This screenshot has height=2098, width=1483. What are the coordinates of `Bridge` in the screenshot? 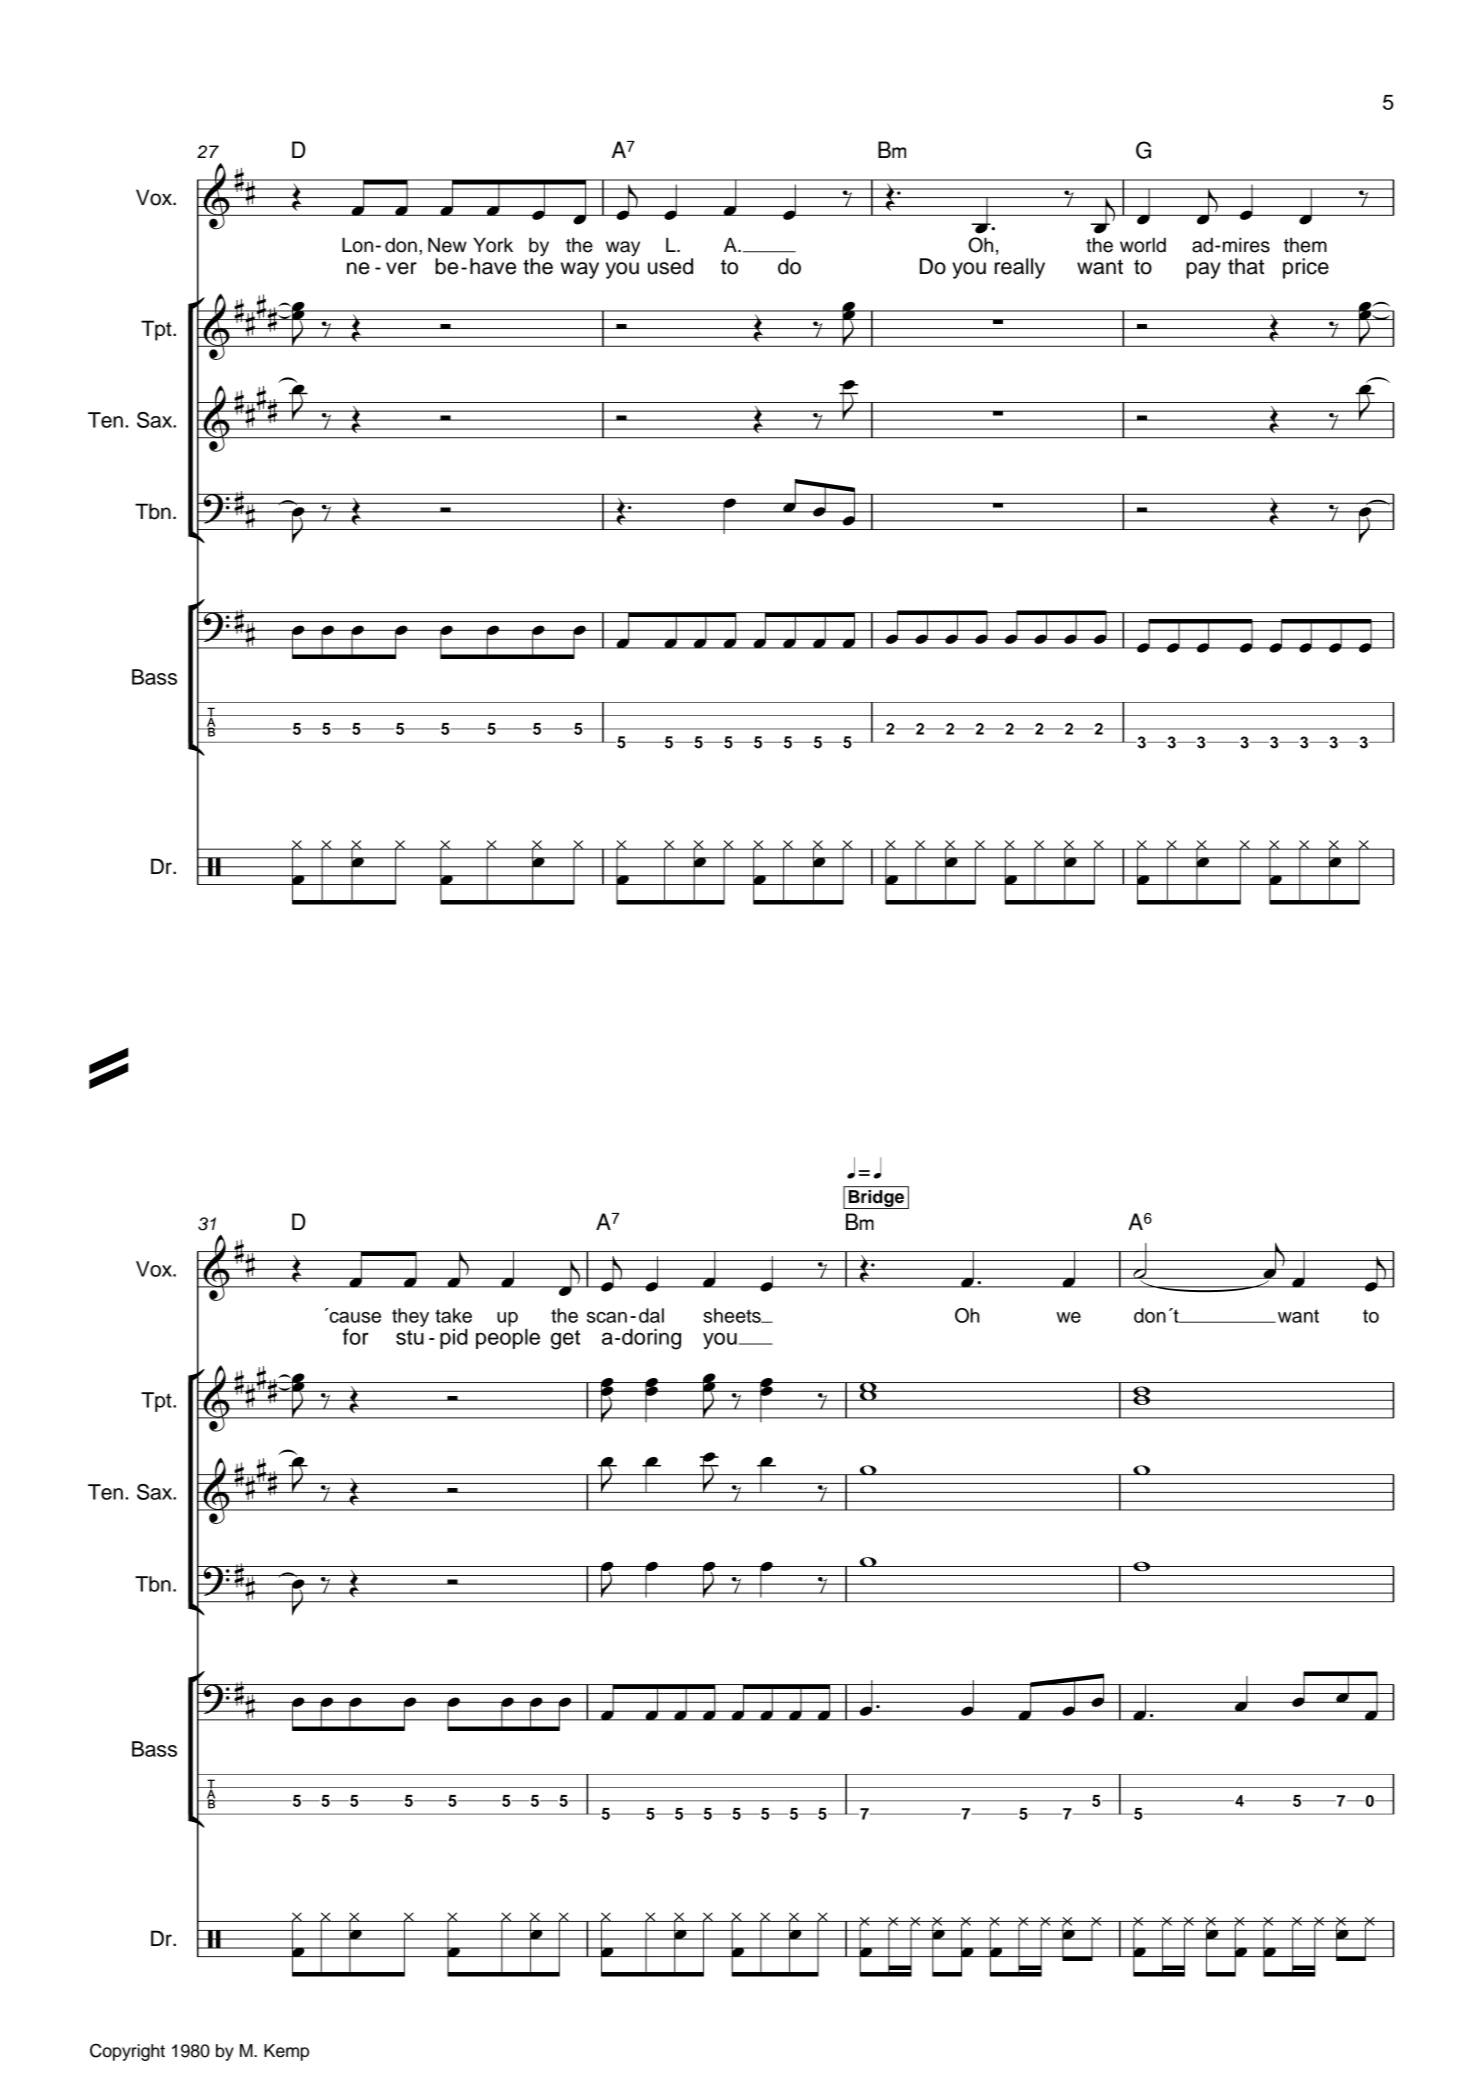 It's located at (877, 1199).
